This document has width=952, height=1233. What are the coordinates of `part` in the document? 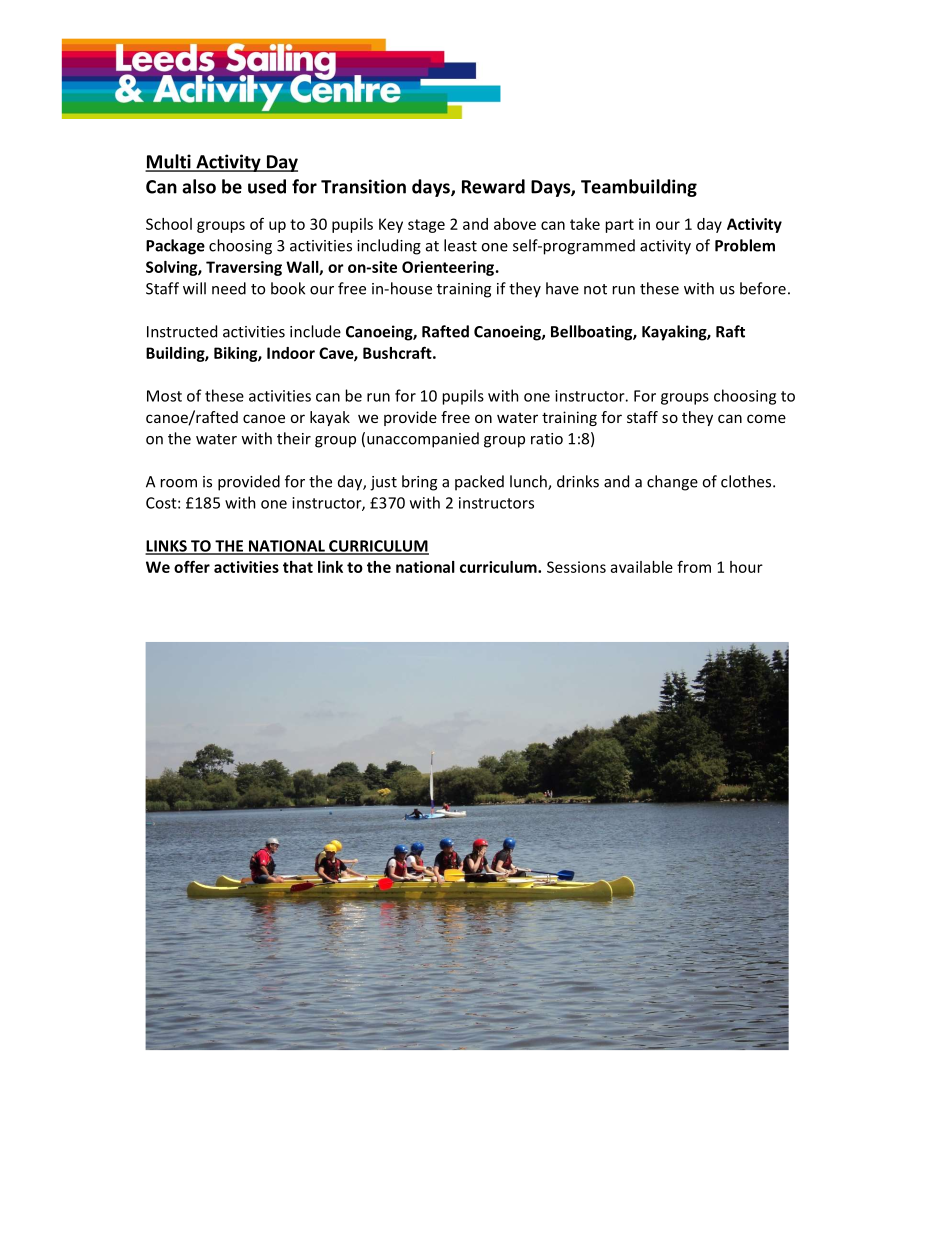 It's located at (620, 226).
